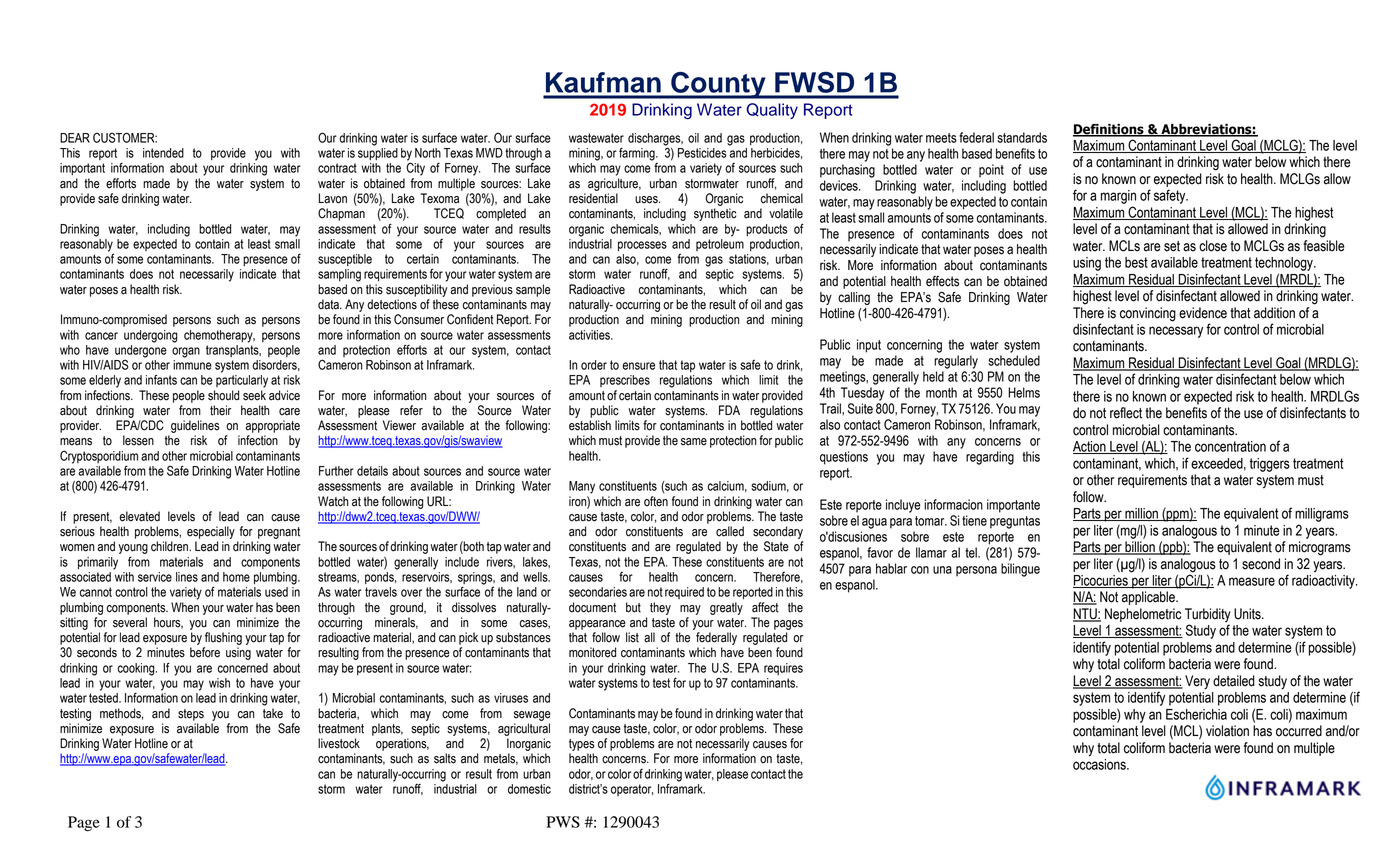  I want to click on reflect, so click(1126, 413).
